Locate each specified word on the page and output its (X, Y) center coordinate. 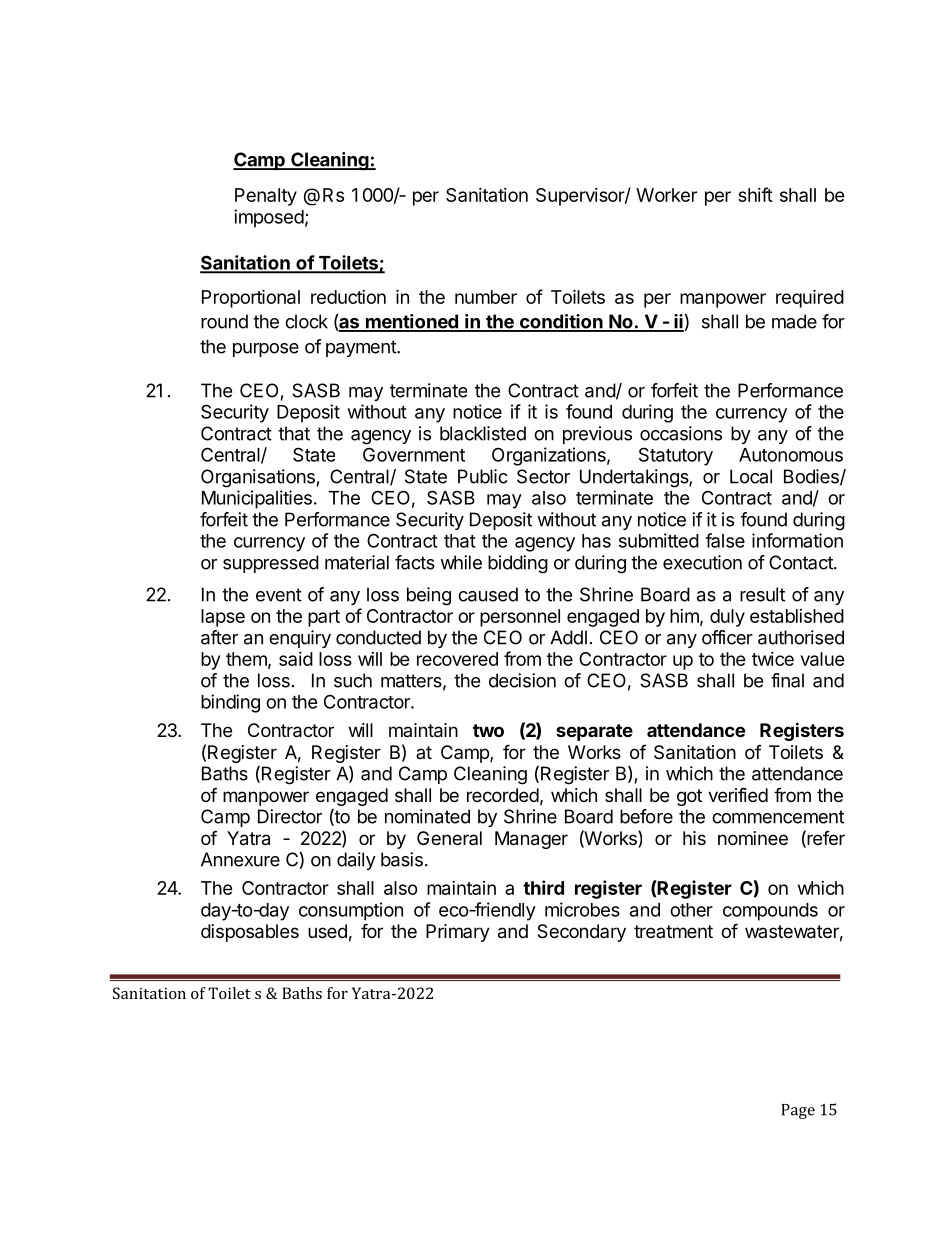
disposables (250, 933)
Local (751, 476)
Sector (543, 476)
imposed (269, 218)
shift (755, 194)
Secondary (581, 933)
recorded (503, 795)
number (486, 297)
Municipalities (257, 499)
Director (290, 816)
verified (738, 794)
